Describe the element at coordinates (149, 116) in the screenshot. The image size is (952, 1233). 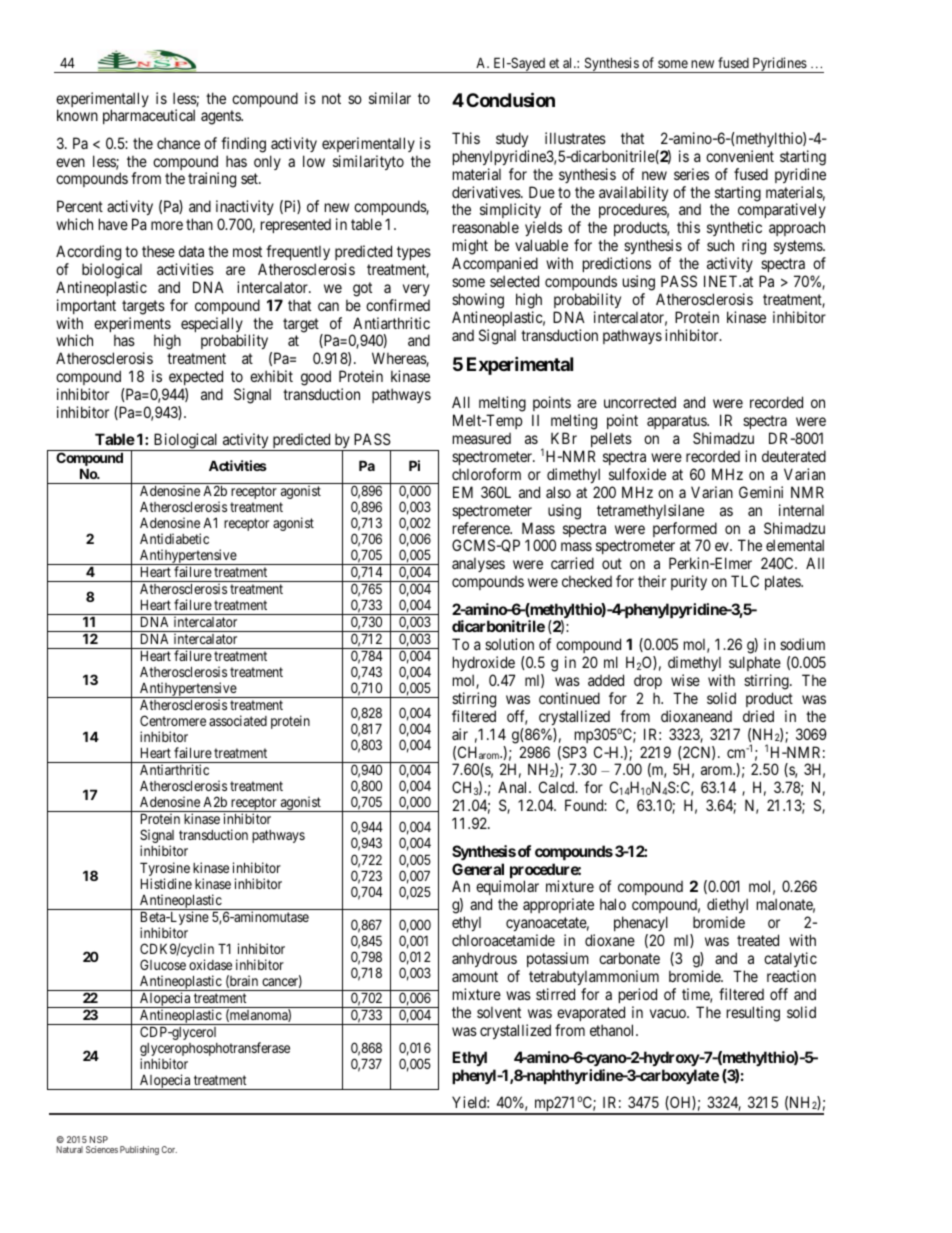
I see `pharmaceutical` at that location.
